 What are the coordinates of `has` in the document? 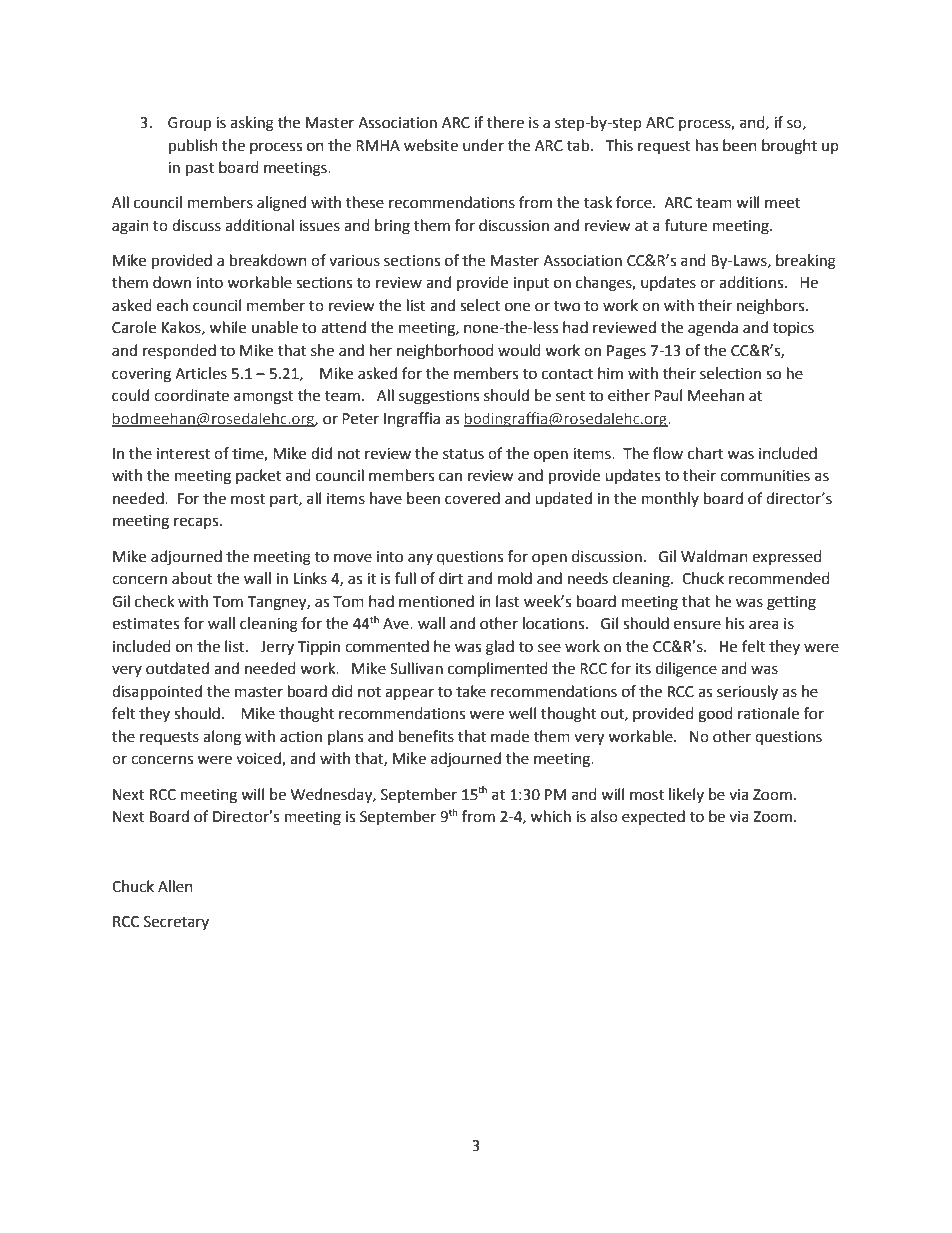 It's located at (707, 145).
